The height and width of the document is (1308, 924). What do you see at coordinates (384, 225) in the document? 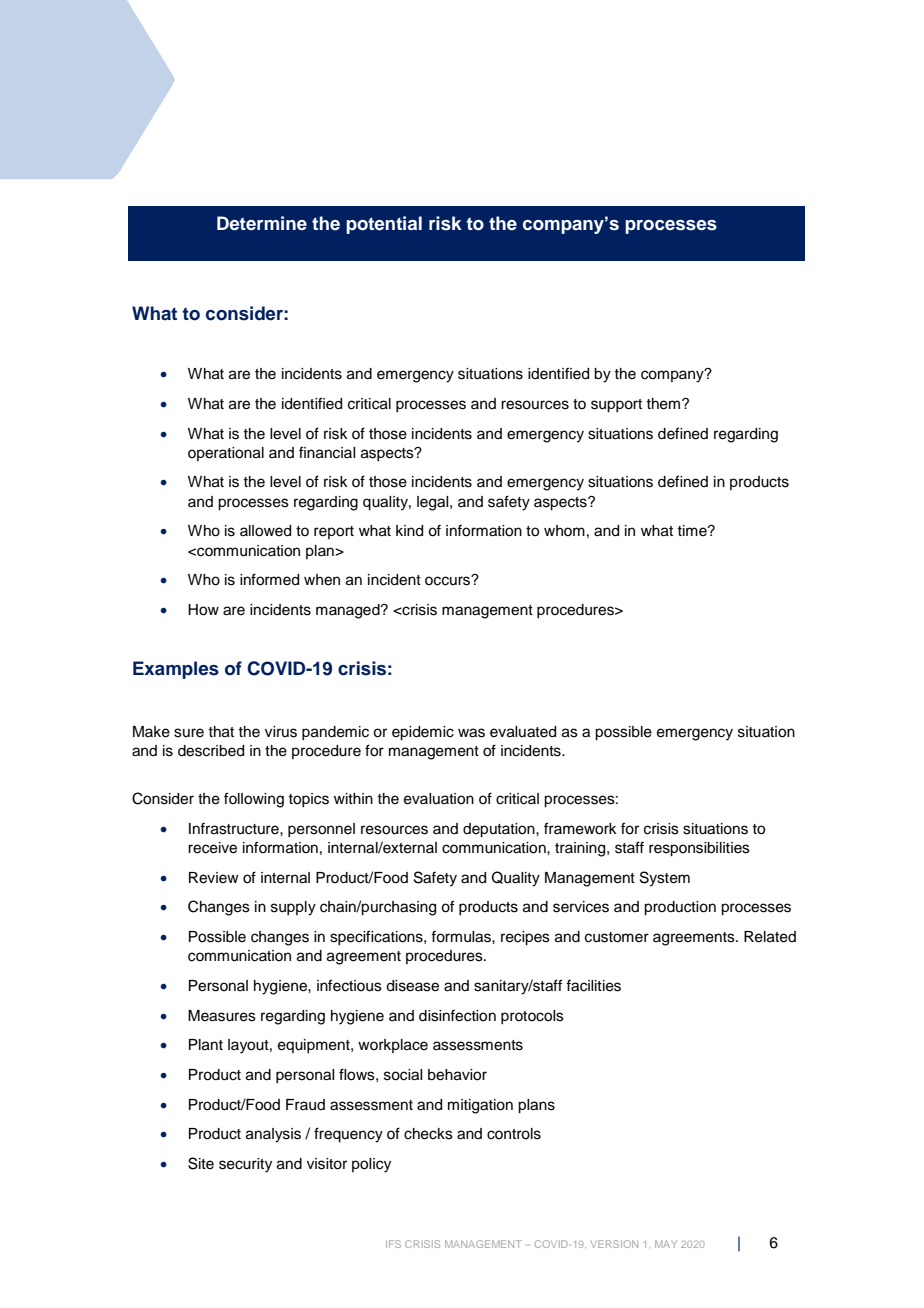
I see `potential` at bounding box center [384, 225].
